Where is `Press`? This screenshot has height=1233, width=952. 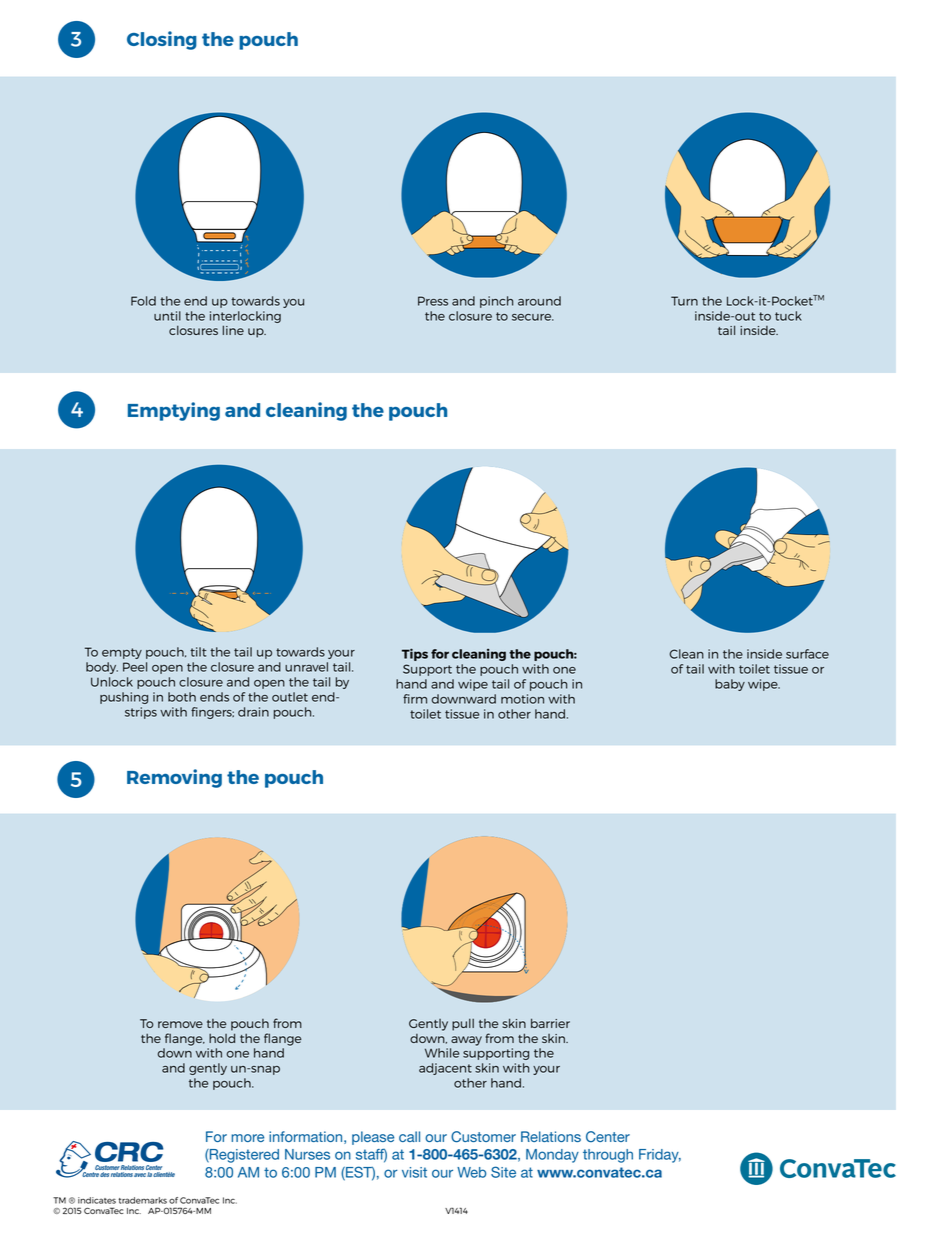
Press is located at coordinates (433, 301).
